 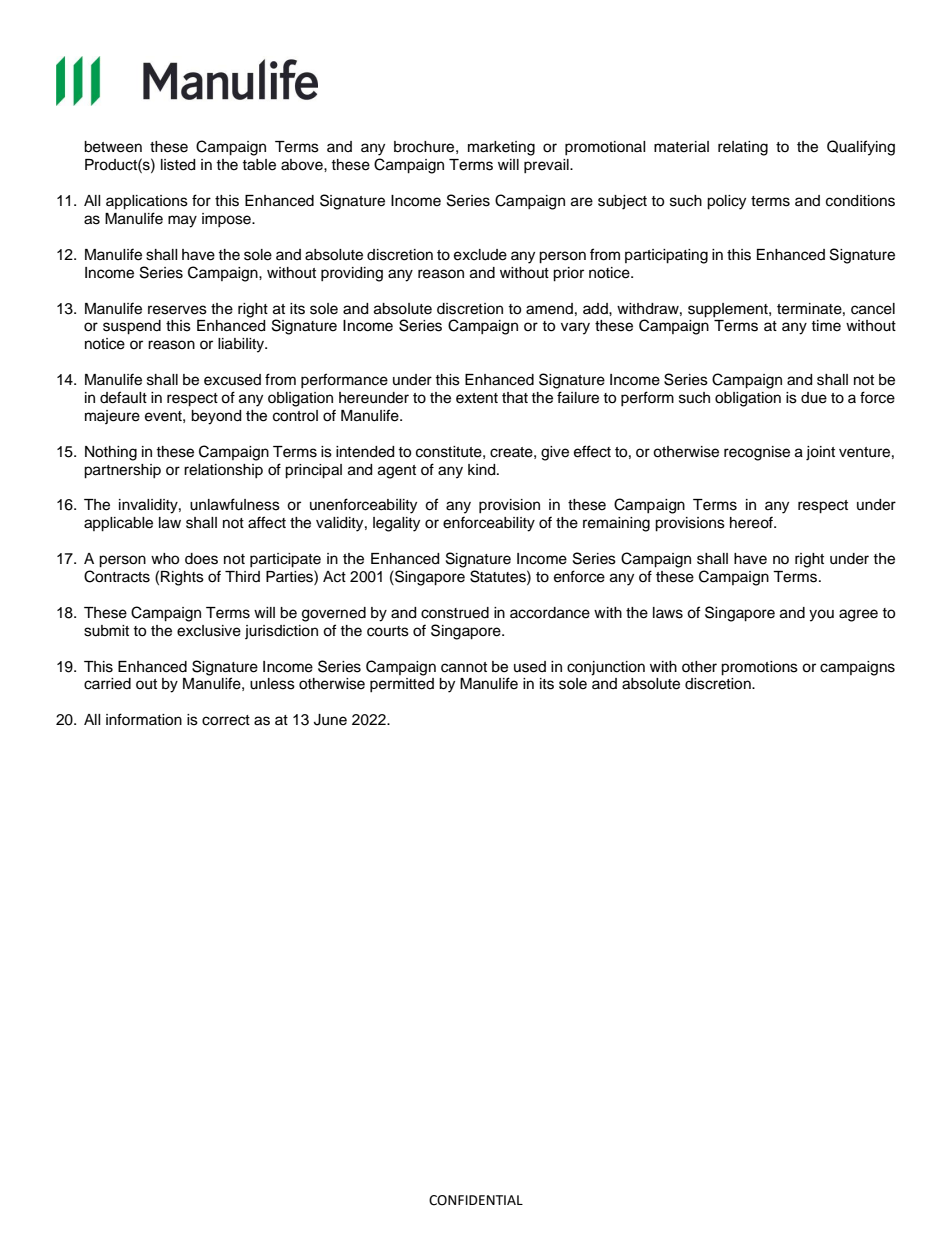 What do you see at coordinates (464, 667) in the screenshot?
I see `cannot` at bounding box center [464, 667].
